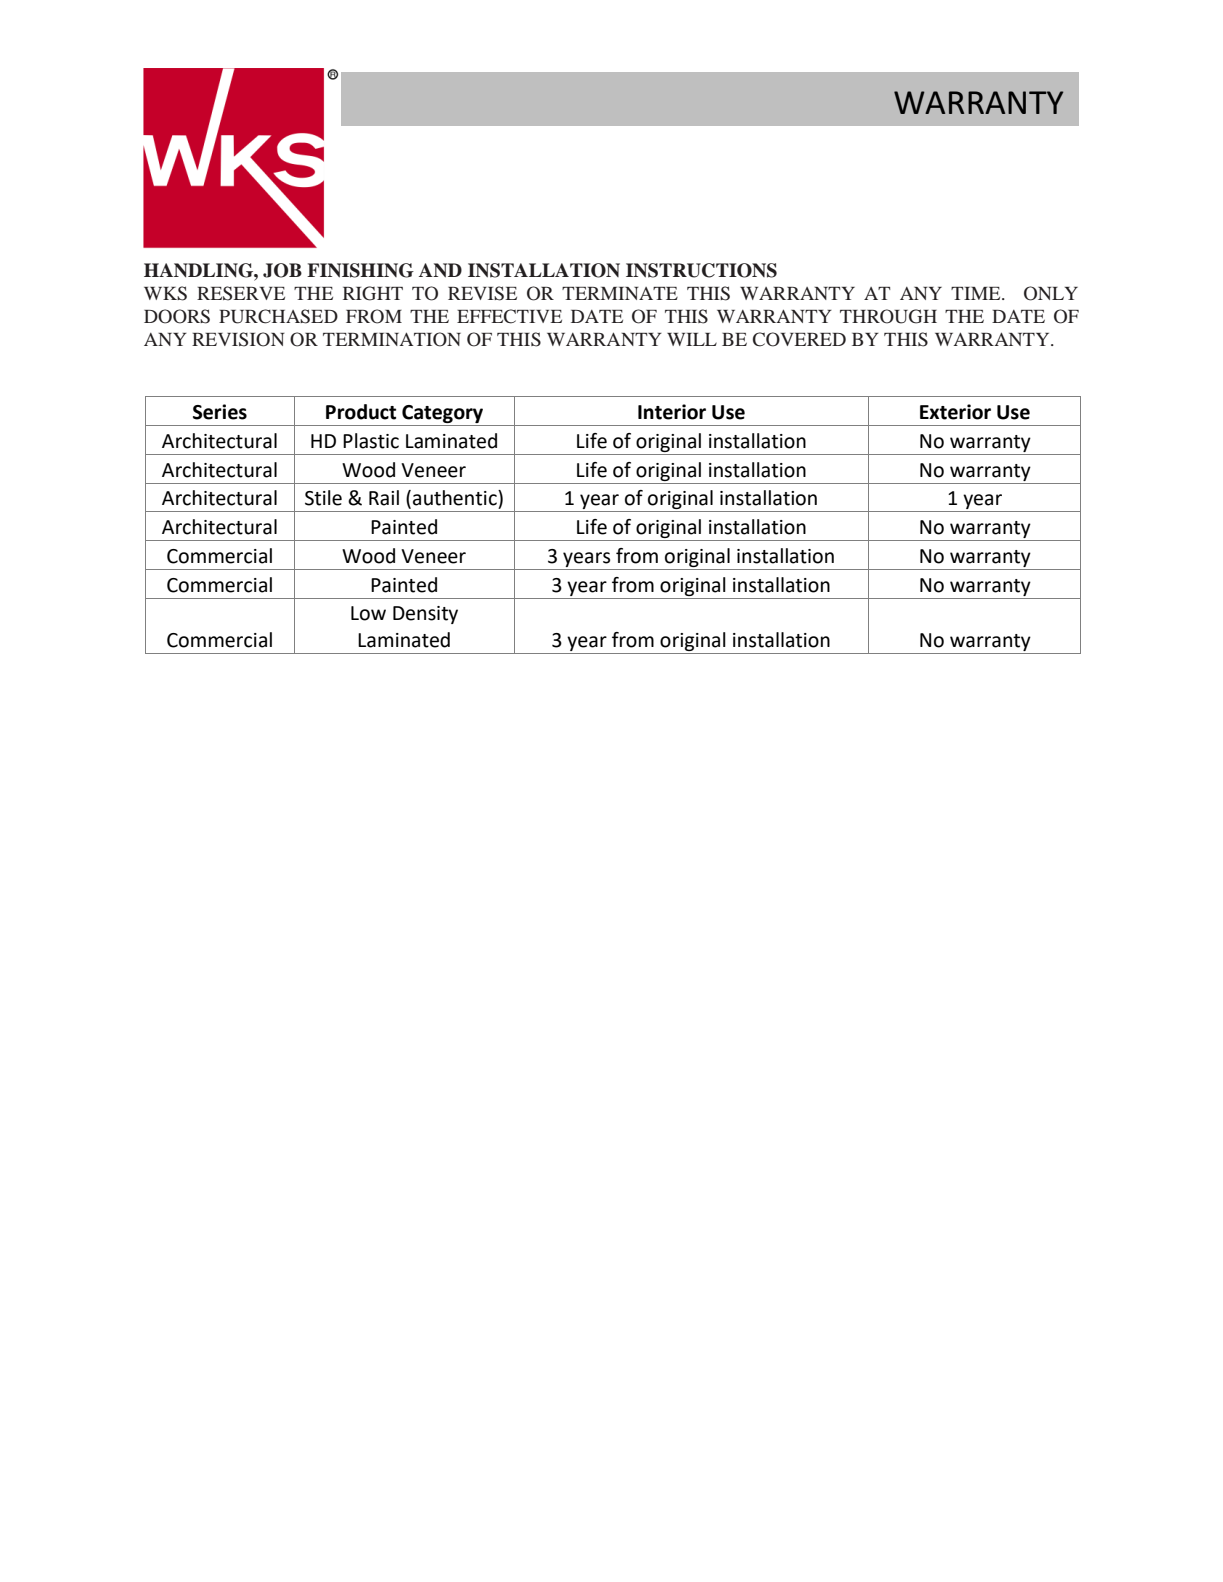  I want to click on authentic, so click(456, 498).
